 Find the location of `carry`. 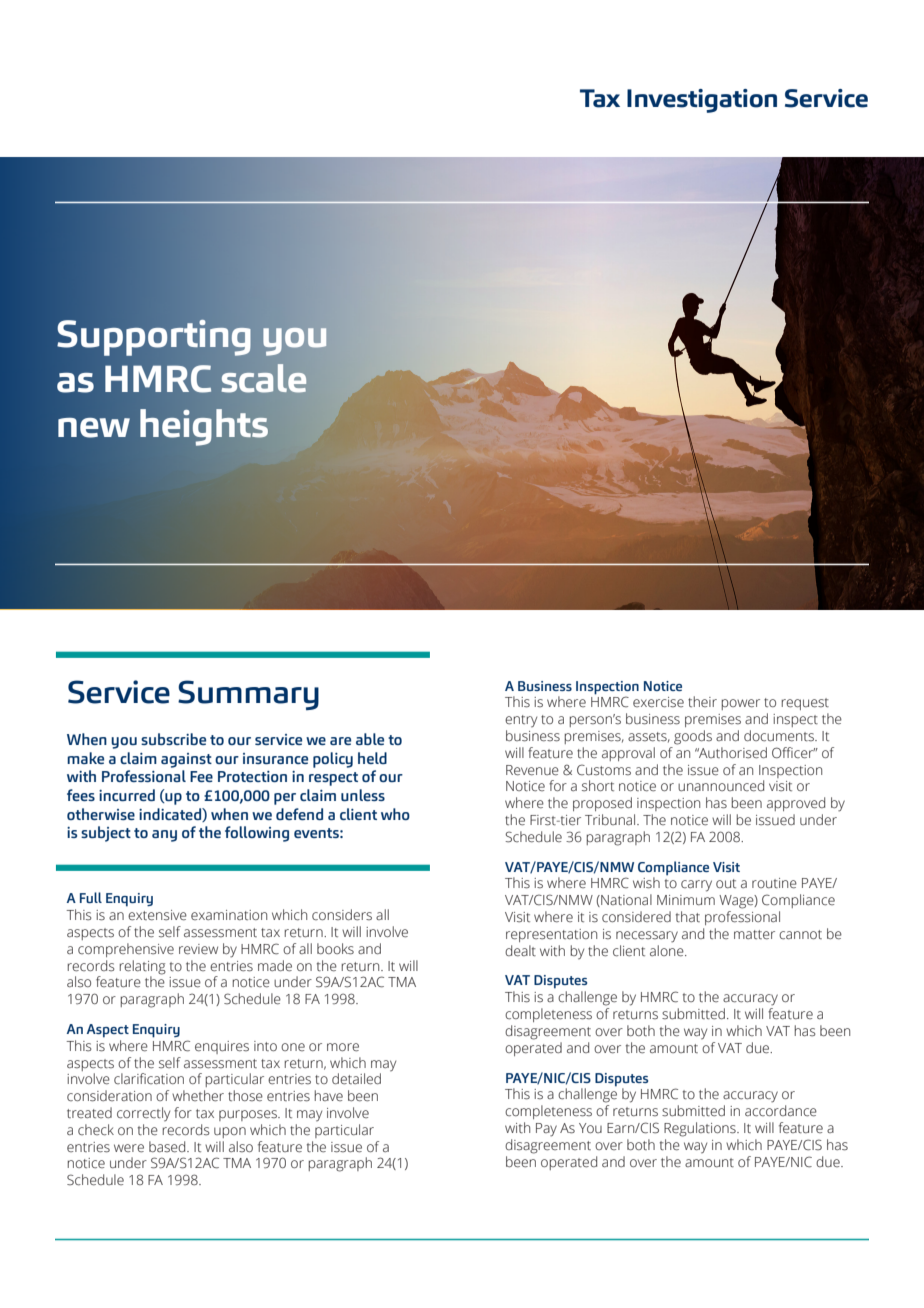

carry is located at coordinates (696, 886).
